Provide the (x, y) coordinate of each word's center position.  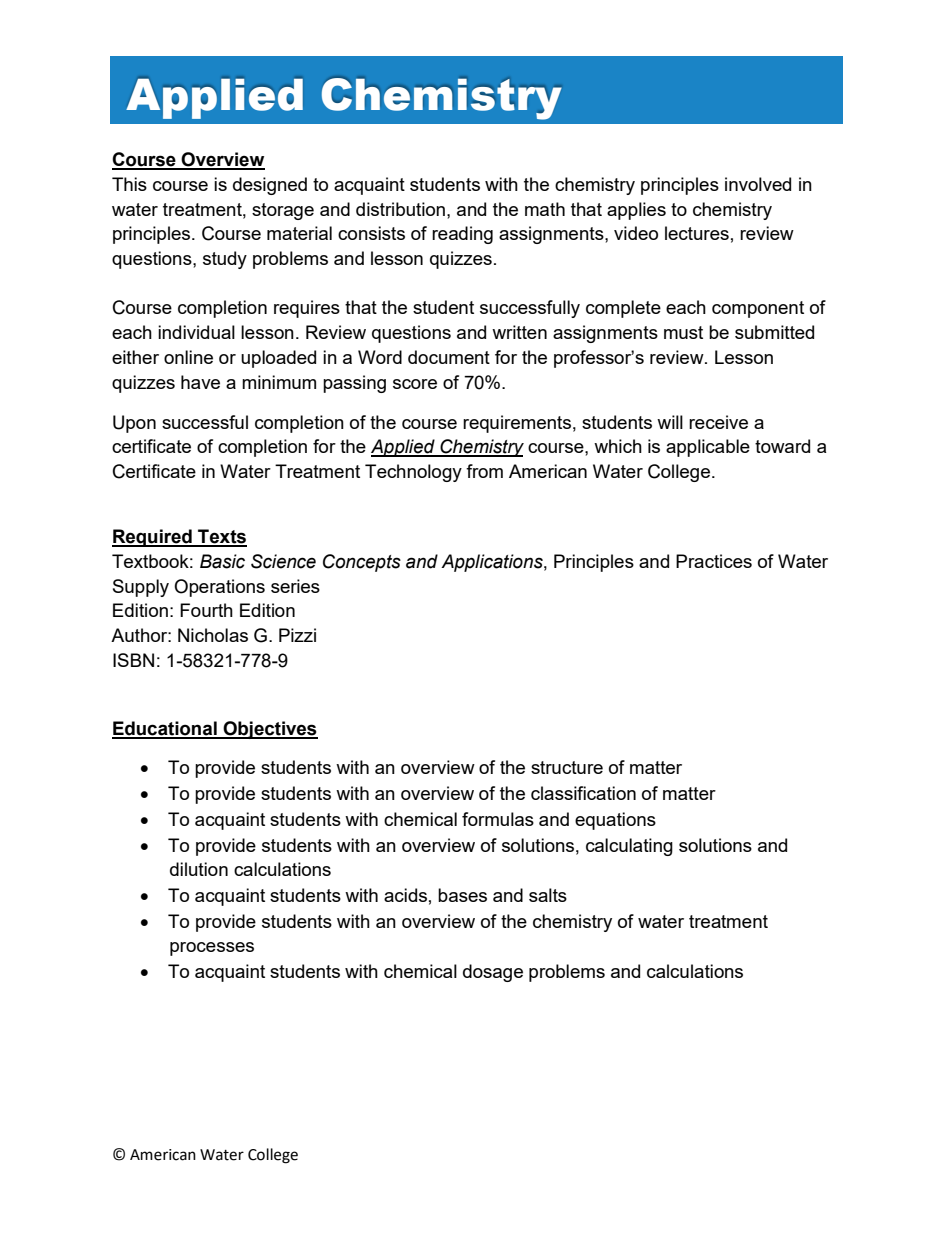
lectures (697, 233)
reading (462, 235)
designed (270, 186)
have (200, 382)
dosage (493, 973)
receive (718, 422)
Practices (714, 561)
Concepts (362, 563)
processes (212, 949)
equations (615, 821)
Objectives (269, 730)
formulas (498, 819)
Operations (219, 588)
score (415, 384)
